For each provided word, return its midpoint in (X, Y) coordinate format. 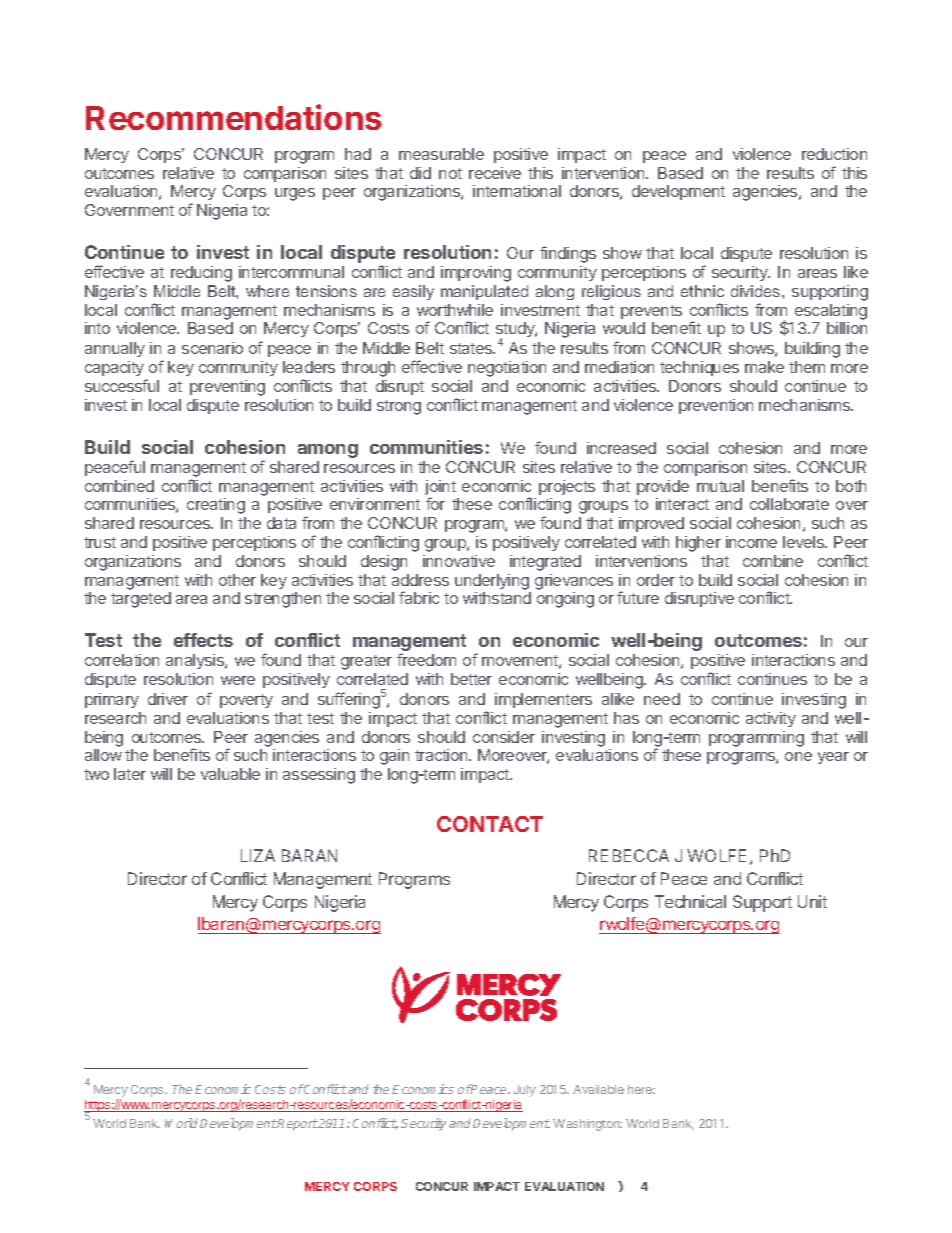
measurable (441, 154)
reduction (834, 154)
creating (216, 506)
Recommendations (234, 117)
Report (297, 1125)
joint (440, 489)
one (798, 756)
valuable (230, 774)
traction (442, 755)
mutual (720, 486)
